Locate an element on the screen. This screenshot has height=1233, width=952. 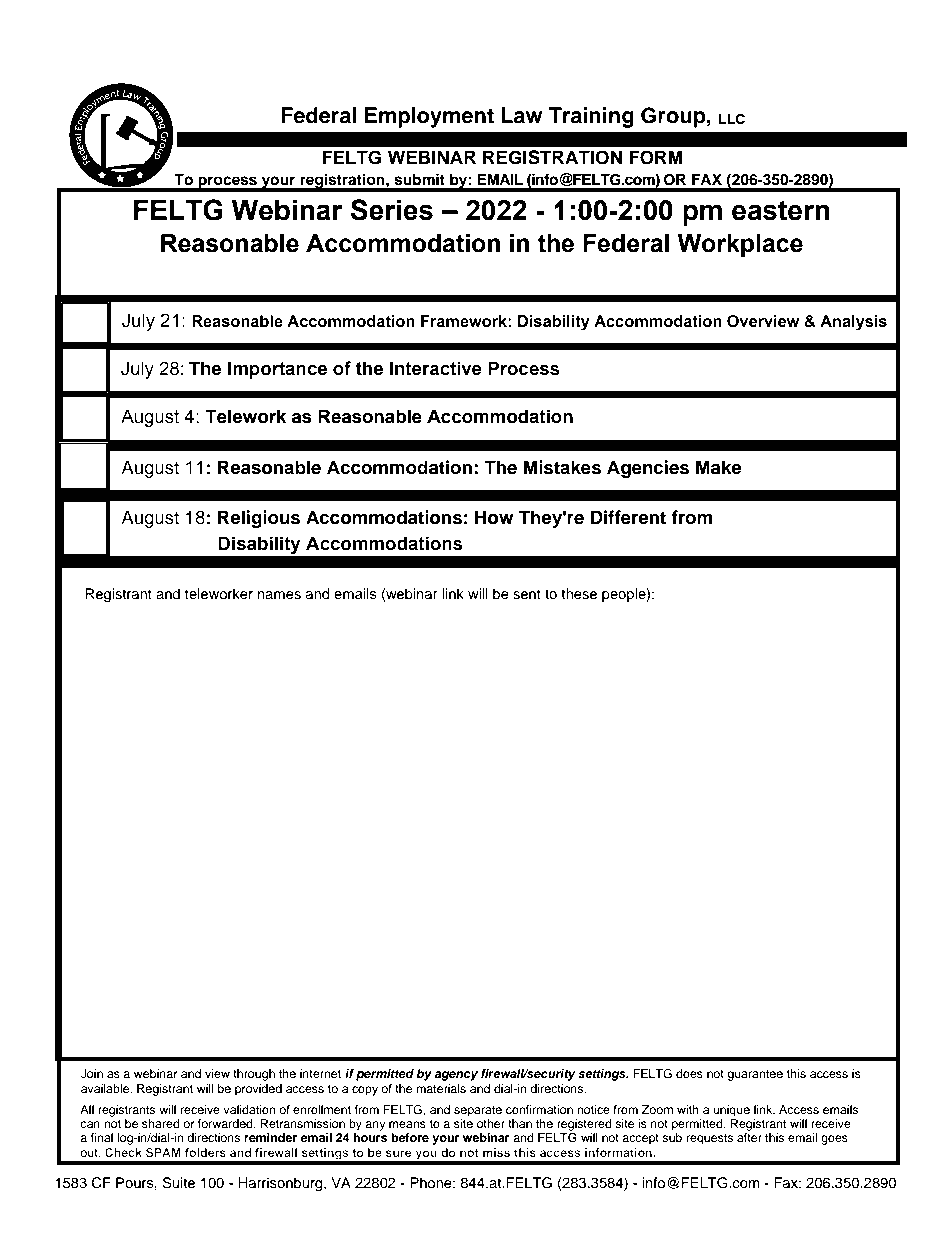
How is located at coordinates (494, 517).
